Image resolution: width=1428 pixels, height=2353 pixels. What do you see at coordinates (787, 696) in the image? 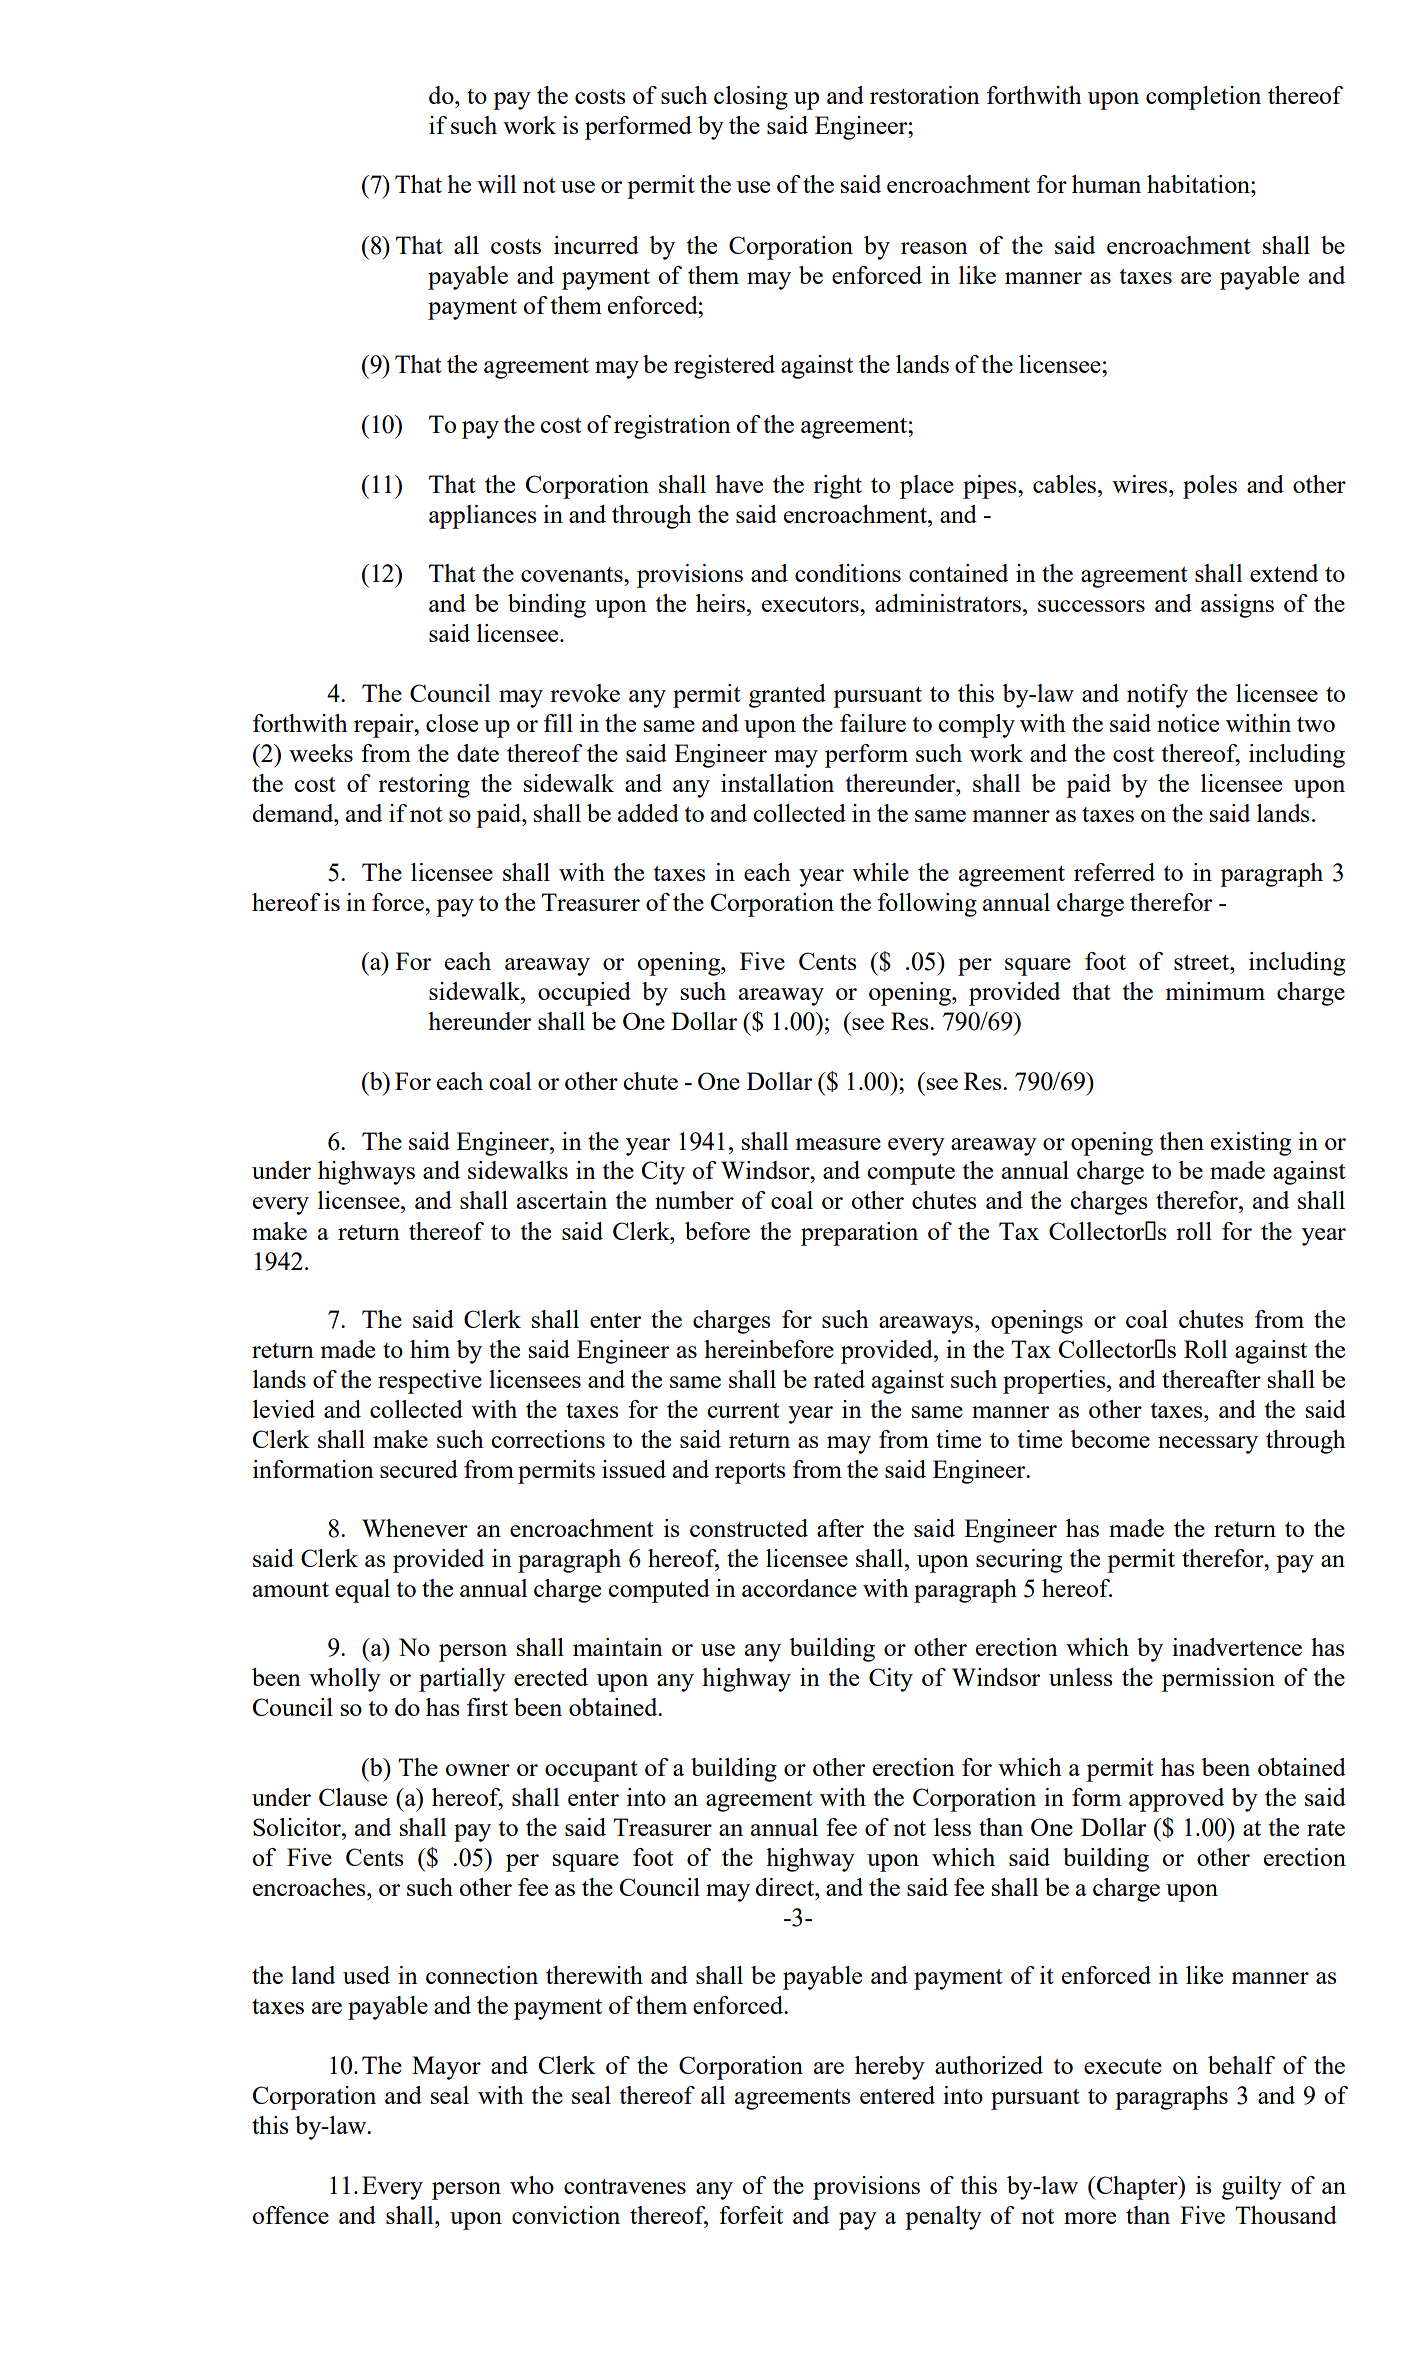
I see `granted` at bounding box center [787, 696].
